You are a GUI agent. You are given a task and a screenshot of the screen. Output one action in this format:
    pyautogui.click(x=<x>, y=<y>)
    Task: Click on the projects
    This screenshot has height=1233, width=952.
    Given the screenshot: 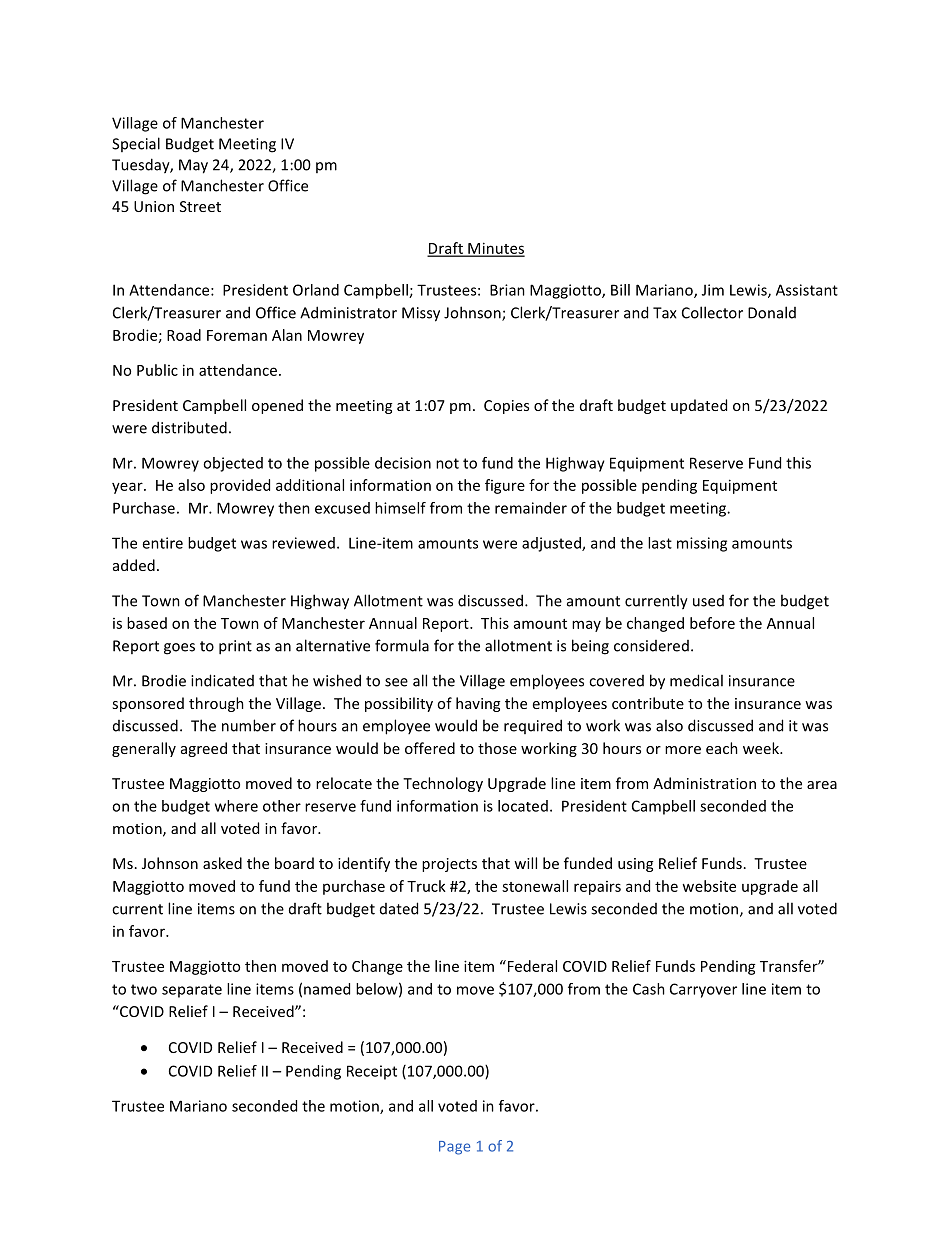 What is the action you would take?
    pyautogui.click(x=449, y=865)
